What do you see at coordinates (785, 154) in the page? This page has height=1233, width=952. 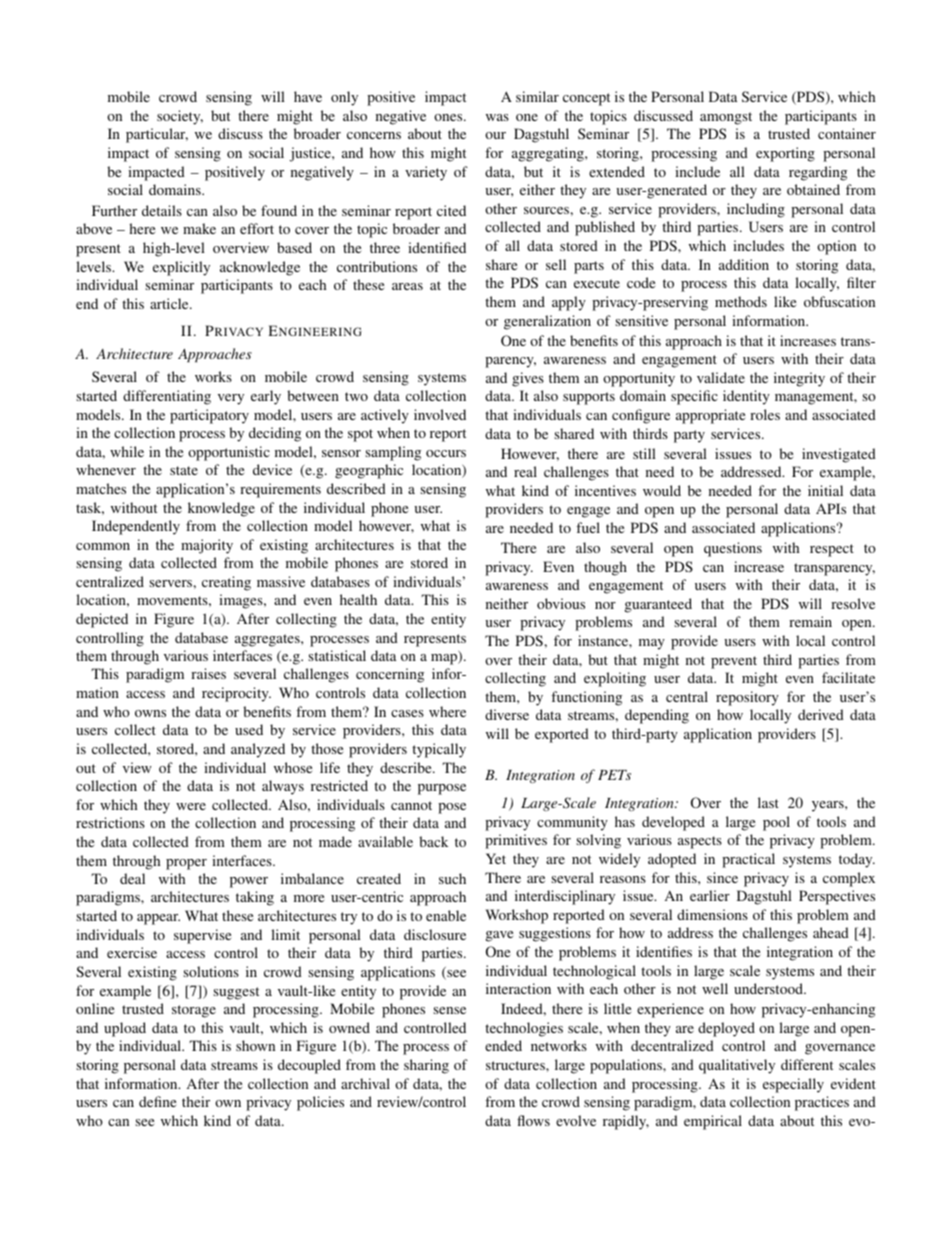 I see `exporting` at bounding box center [785, 154].
